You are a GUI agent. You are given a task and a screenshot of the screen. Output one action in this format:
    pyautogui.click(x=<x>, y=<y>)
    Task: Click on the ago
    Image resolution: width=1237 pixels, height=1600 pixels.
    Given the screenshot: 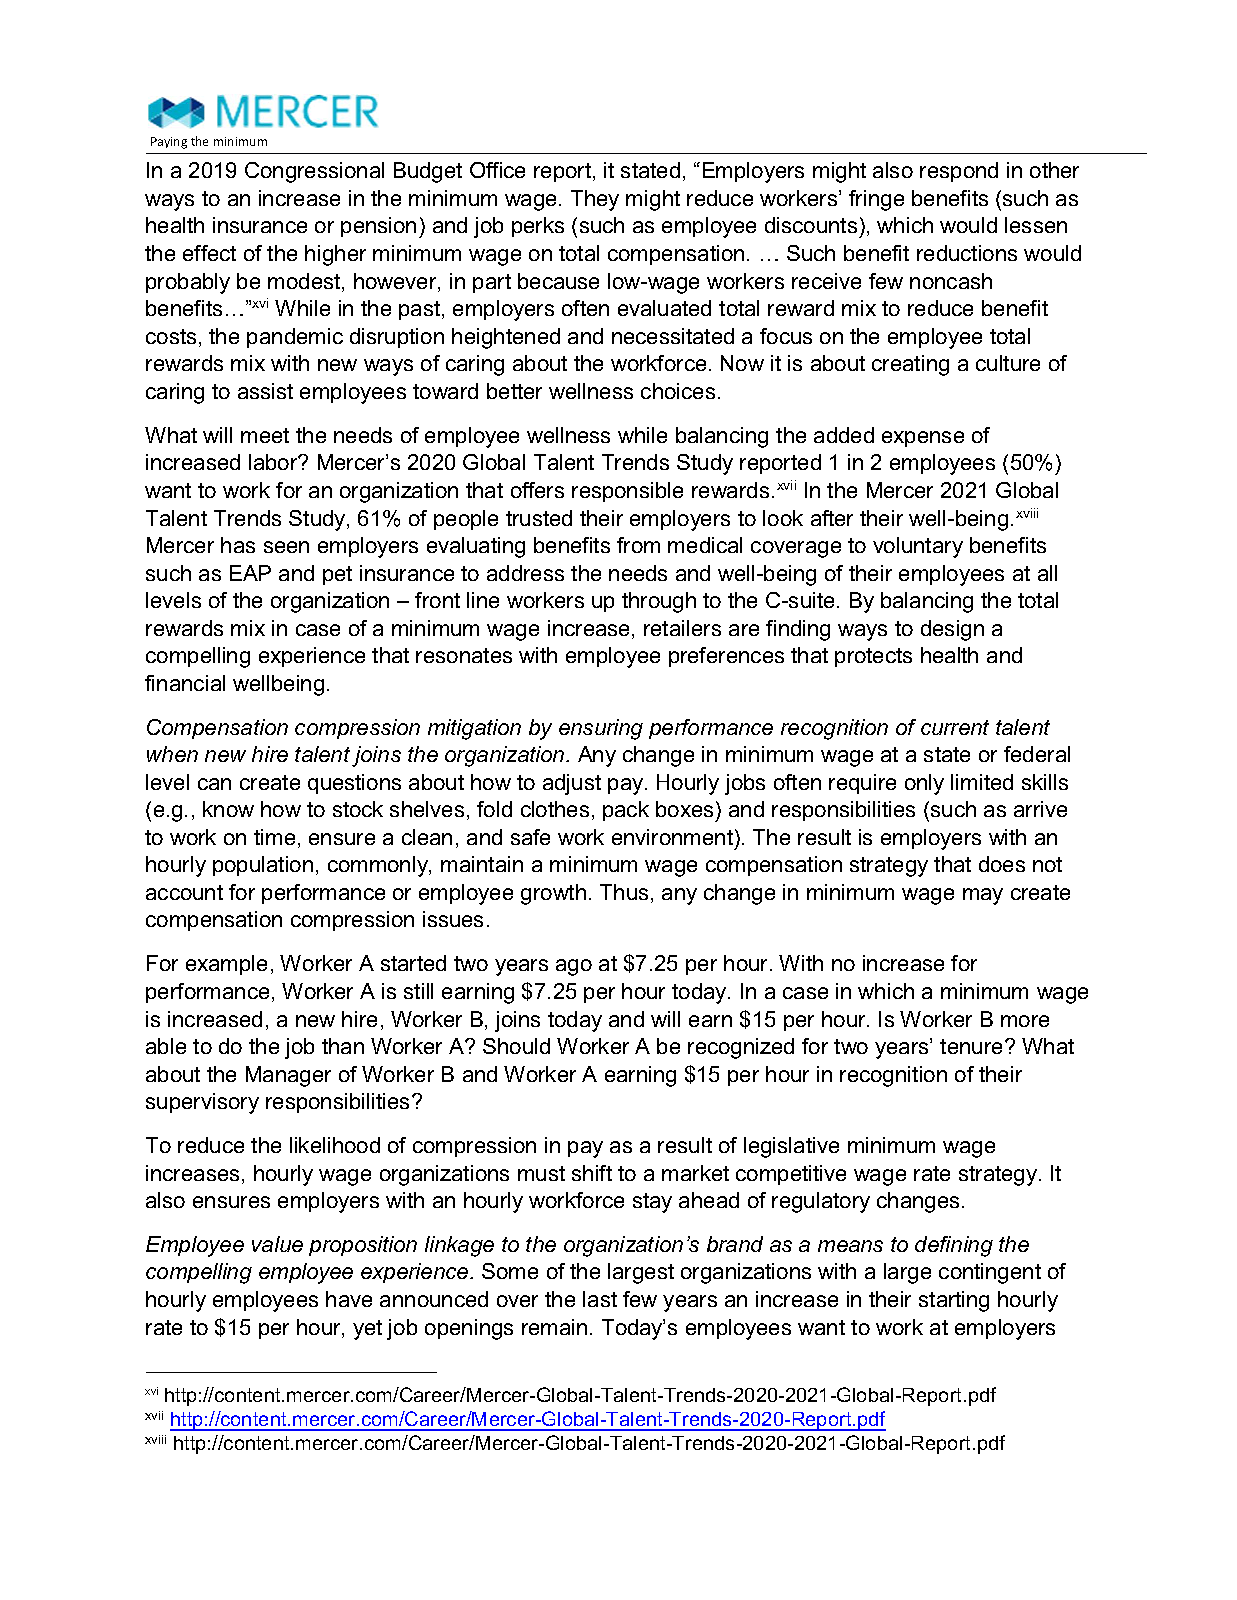 What is the action you would take?
    pyautogui.click(x=574, y=967)
